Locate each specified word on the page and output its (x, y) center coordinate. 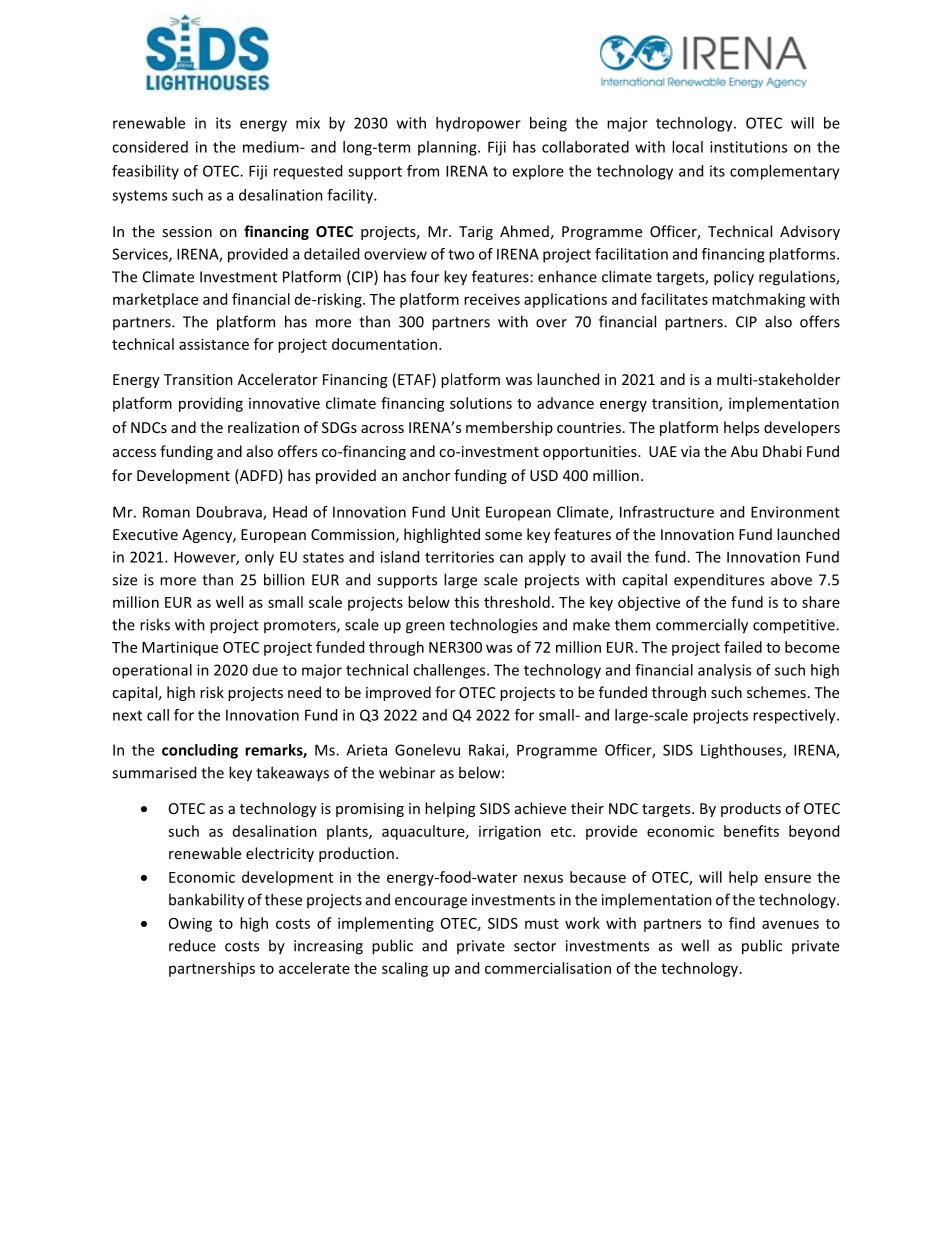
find (742, 923)
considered (150, 147)
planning (448, 148)
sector (535, 946)
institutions (748, 147)
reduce (192, 945)
